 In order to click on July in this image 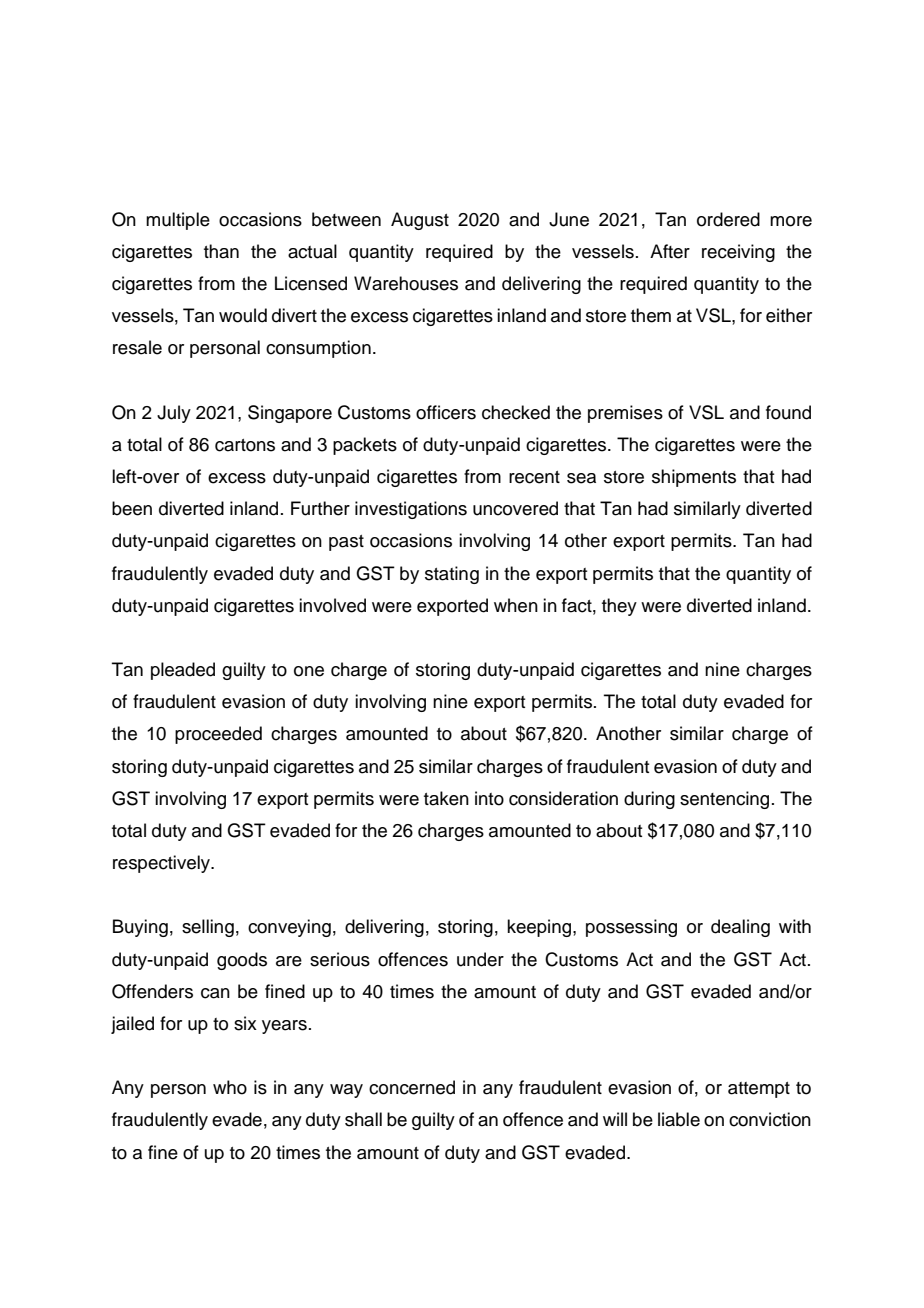, I will do `click(174, 414)`.
